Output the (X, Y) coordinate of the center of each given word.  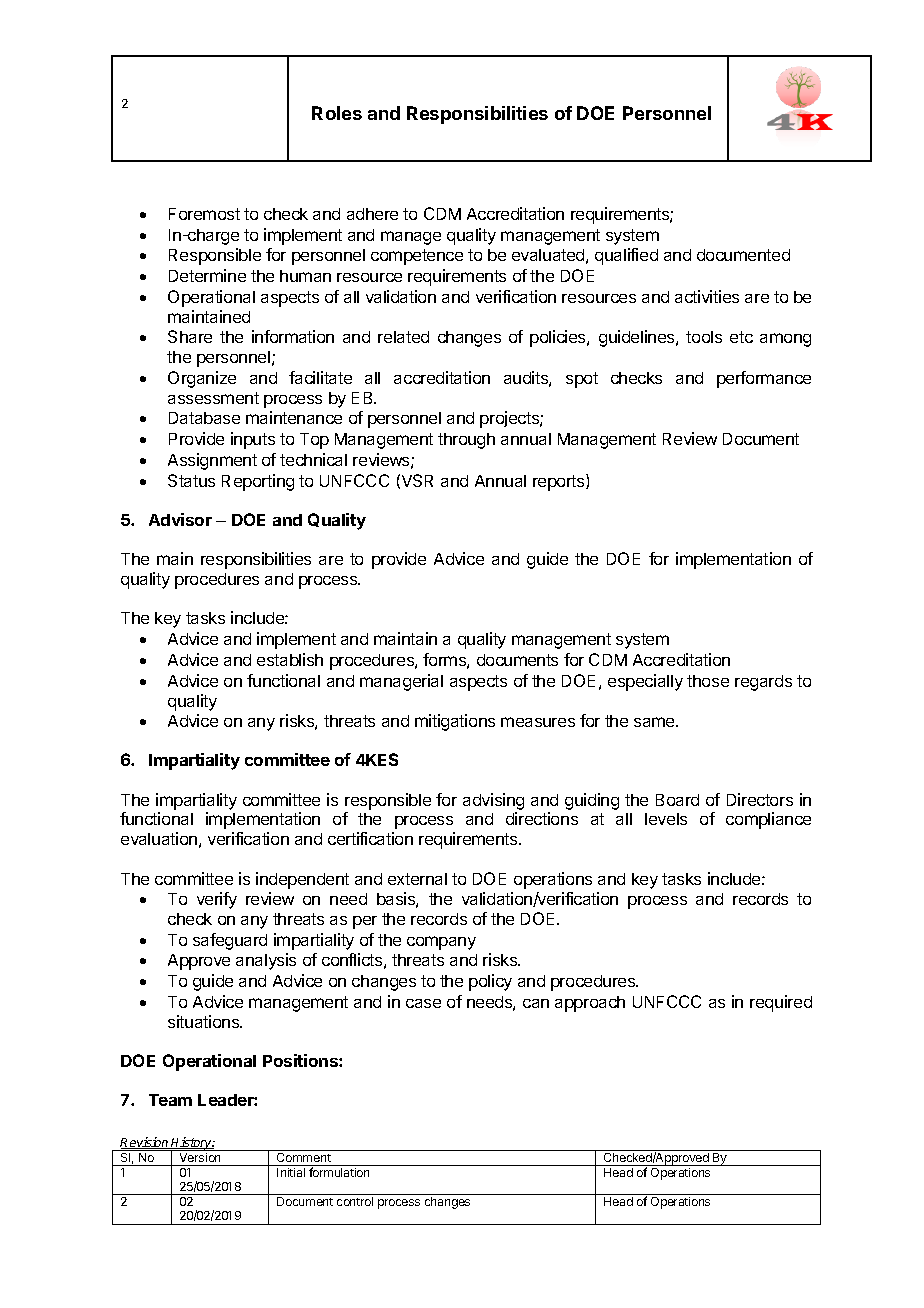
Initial (291, 1172)
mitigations (455, 722)
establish (290, 659)
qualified (626, 256)
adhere (372, 214)
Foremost (204, 214)
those (708, 681)
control (355, 1201)
